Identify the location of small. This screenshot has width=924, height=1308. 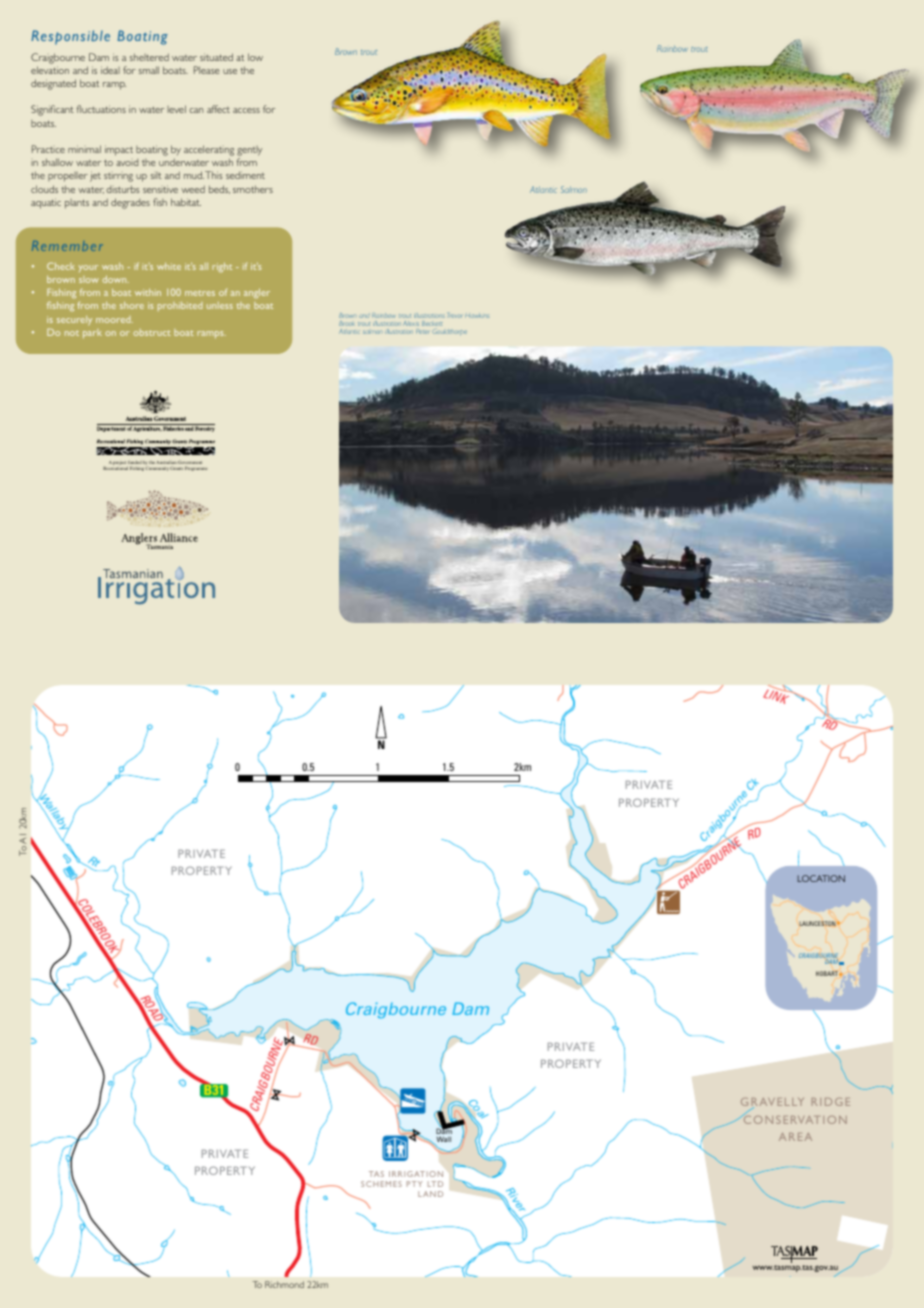
(149, 70).
